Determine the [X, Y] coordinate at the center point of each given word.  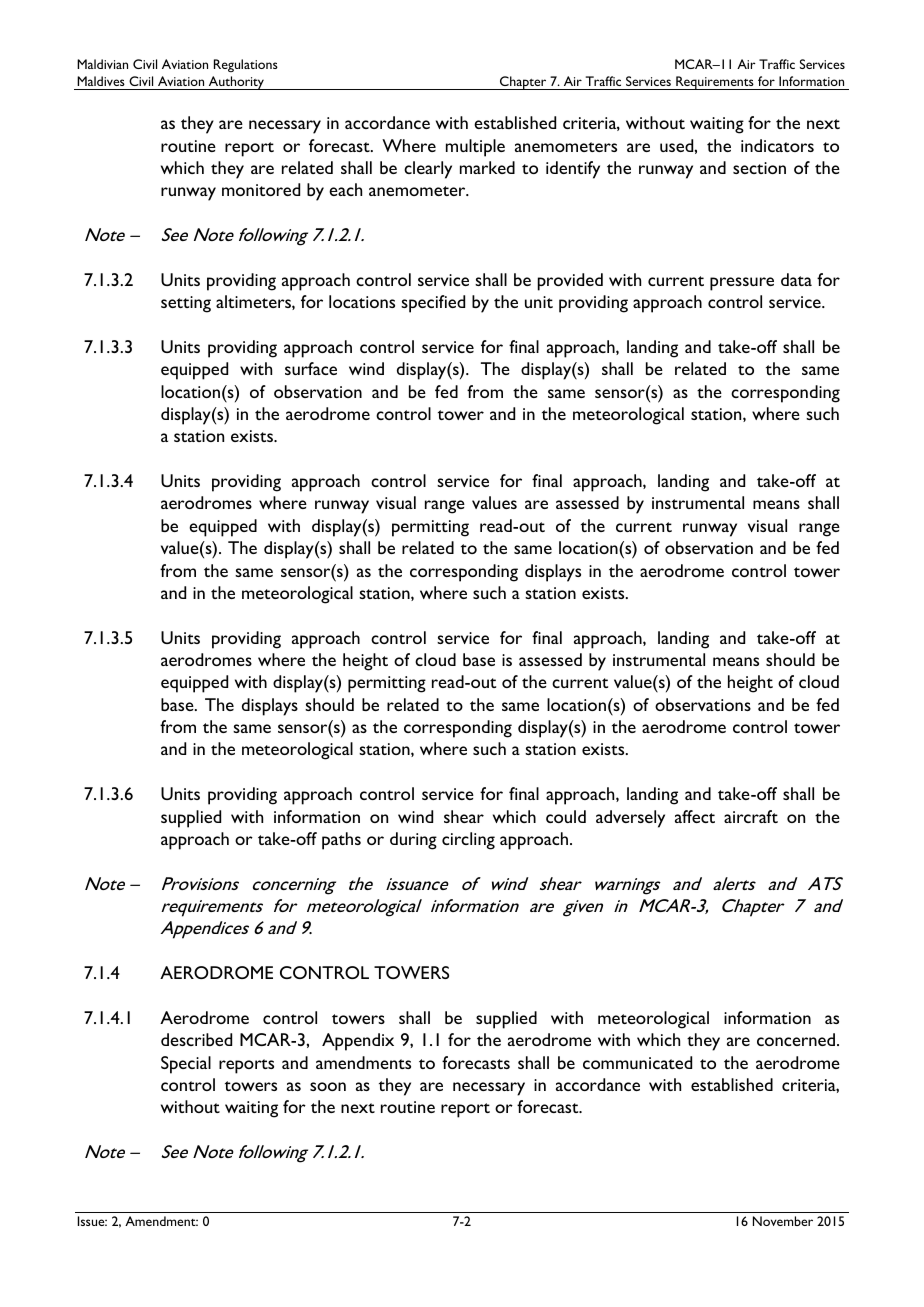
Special [186, 1065]
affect [695, 816]
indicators [777, 145]
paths [341, 841]
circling [468, 841]
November [783, 1221]
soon [328, 1086]
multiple [475, 148]
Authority [237, 83]
